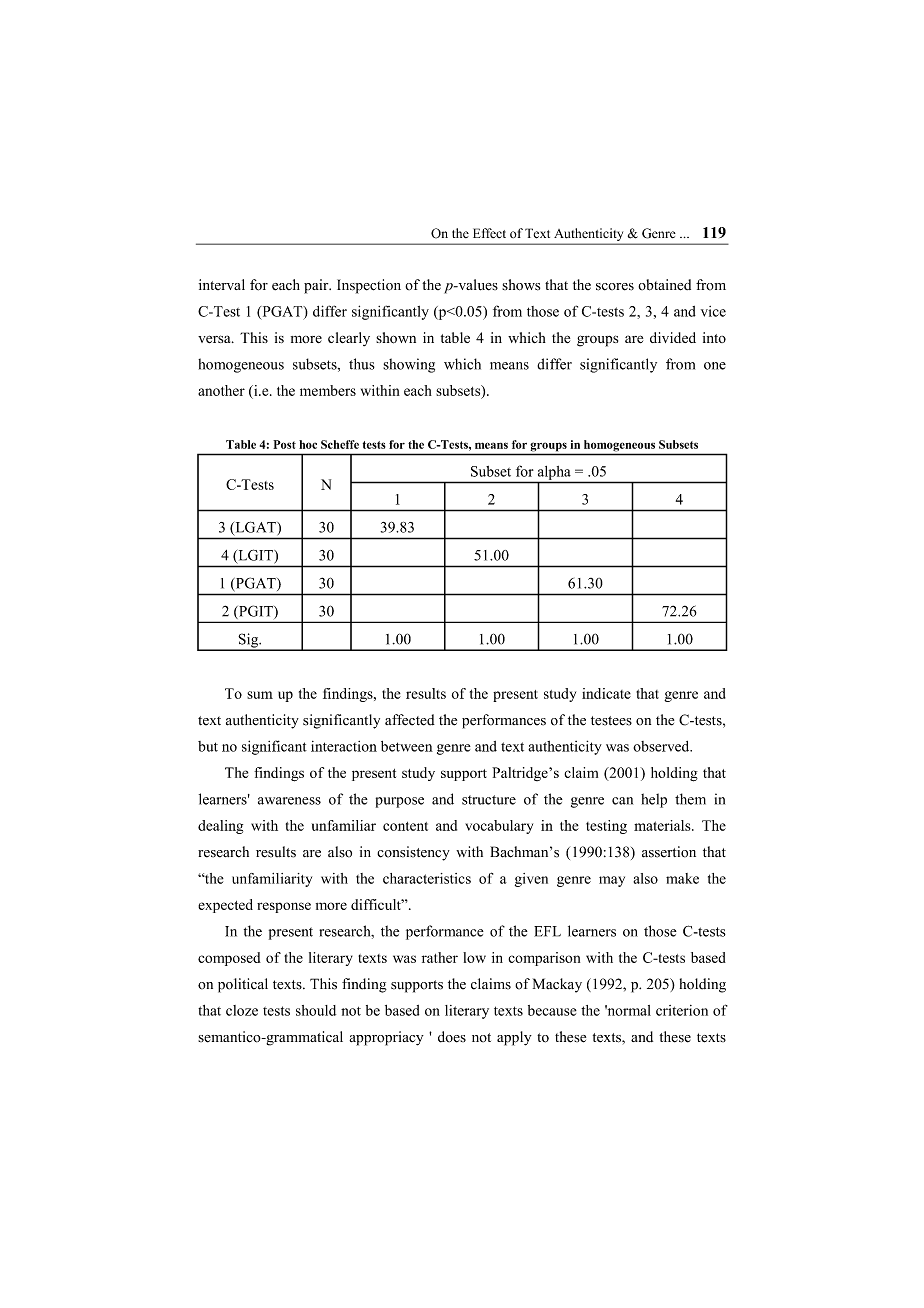 The height and width of the screenshot is (1308, 924). Describe the element at coordinates (662, 746) in the screenshot. I see `observed` at that location.
